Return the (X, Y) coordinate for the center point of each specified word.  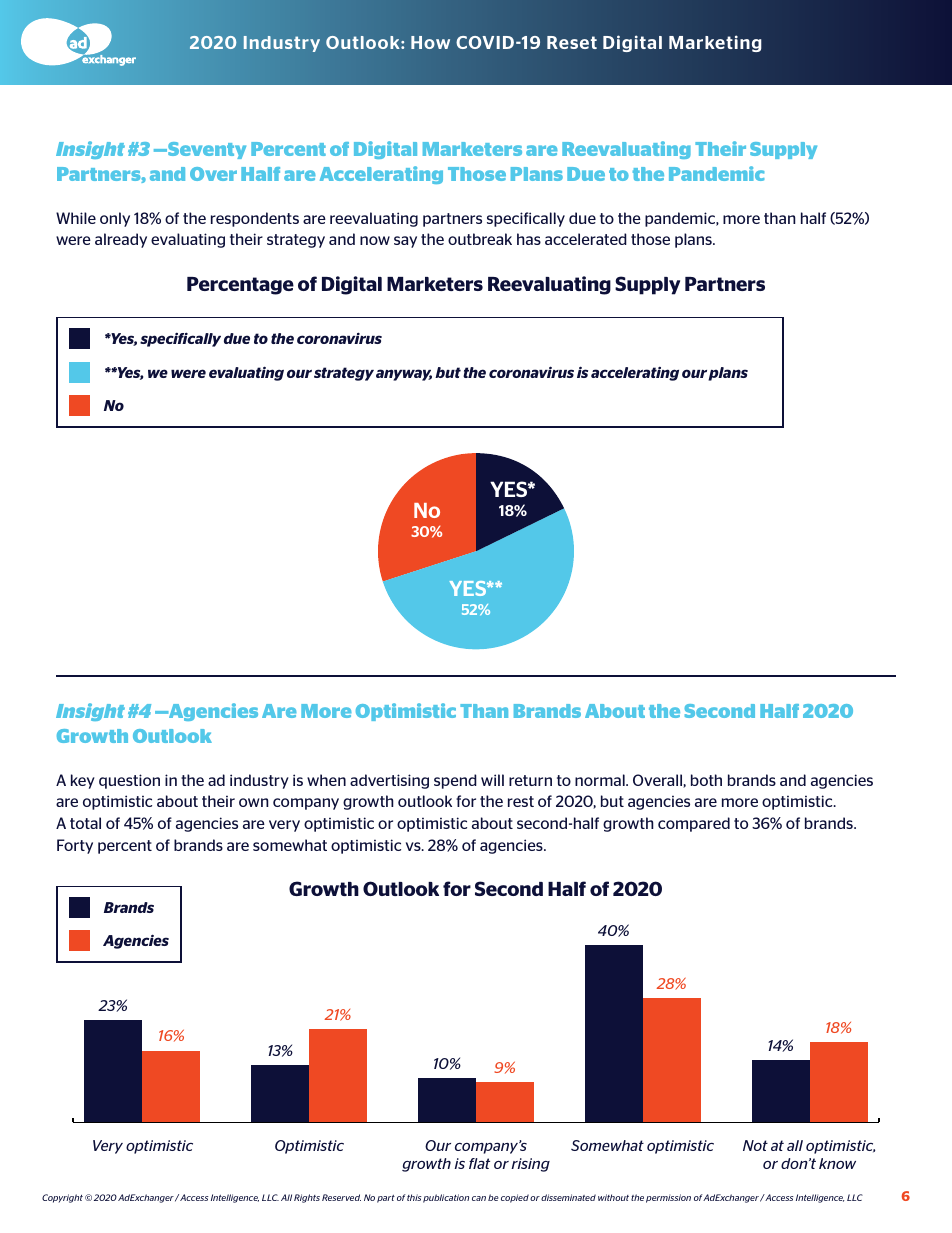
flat (479, 1163)
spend (455, 781)
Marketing (715, 43)
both (706, 780)
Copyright (62, 1198)
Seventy (206, 150)
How (430, 42)
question (129, 781)
